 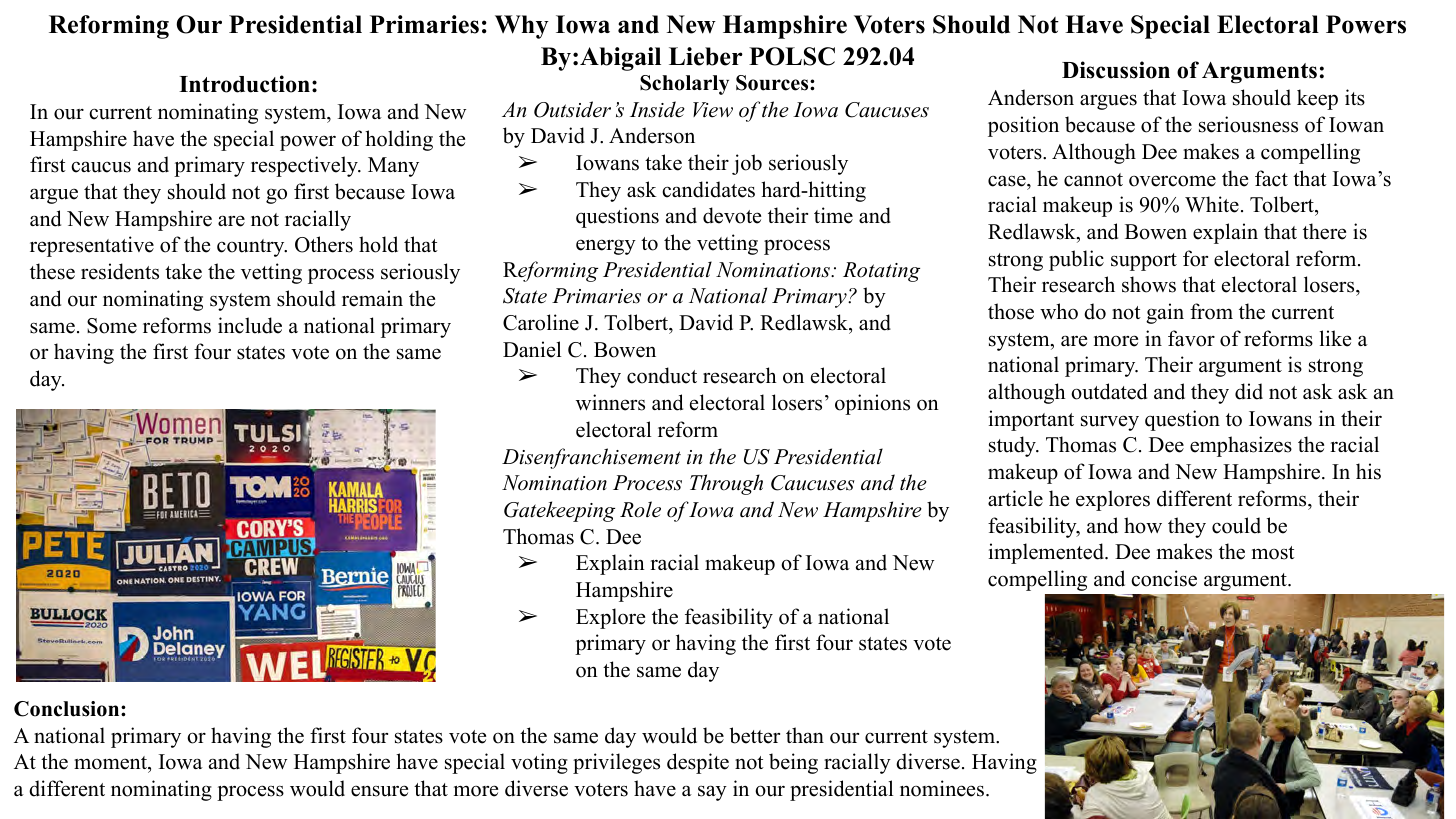 I want to click on ensure, so click(x=379, y=791).
